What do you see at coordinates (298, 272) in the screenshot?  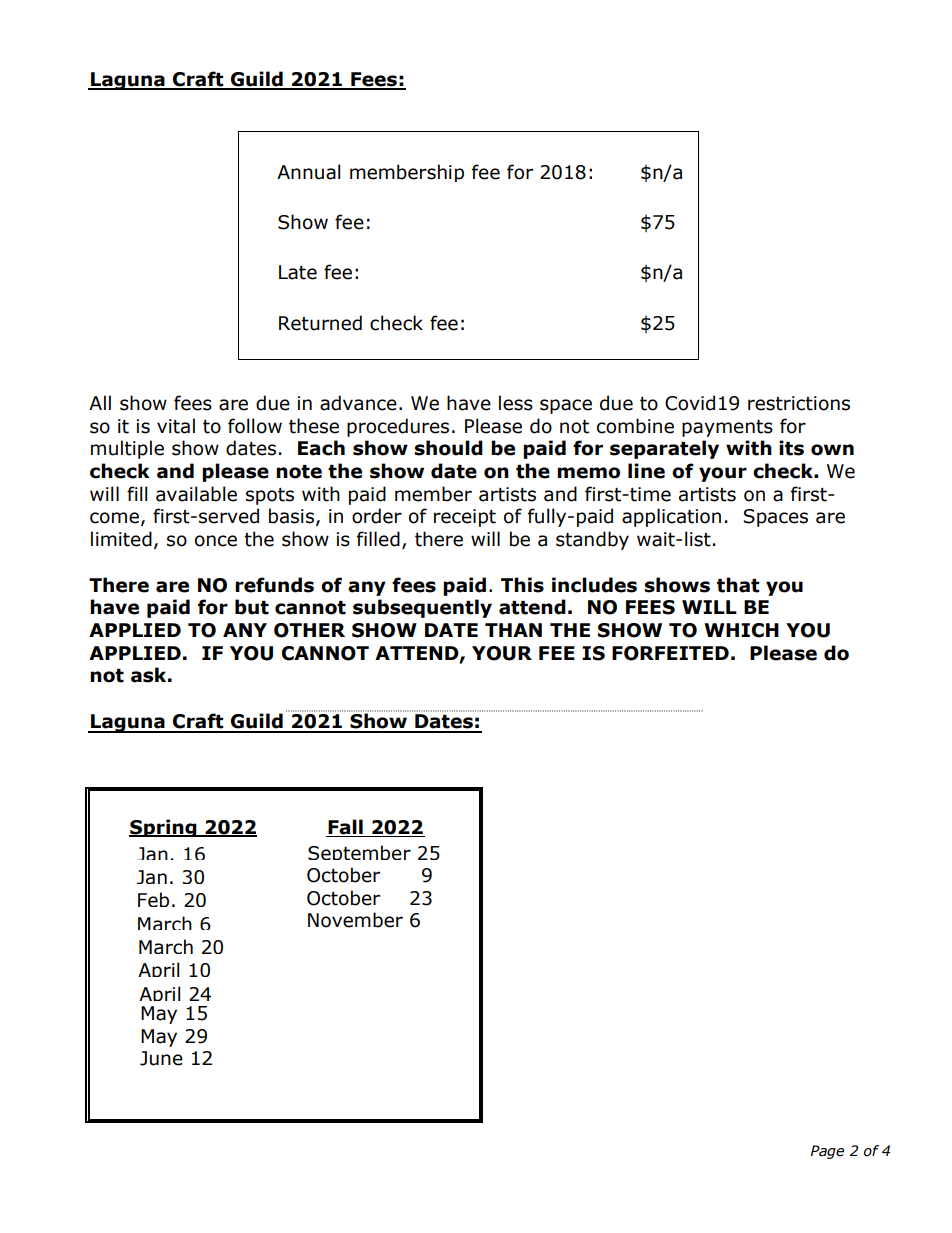 I see `Late` at bounding box center [298, 272].
